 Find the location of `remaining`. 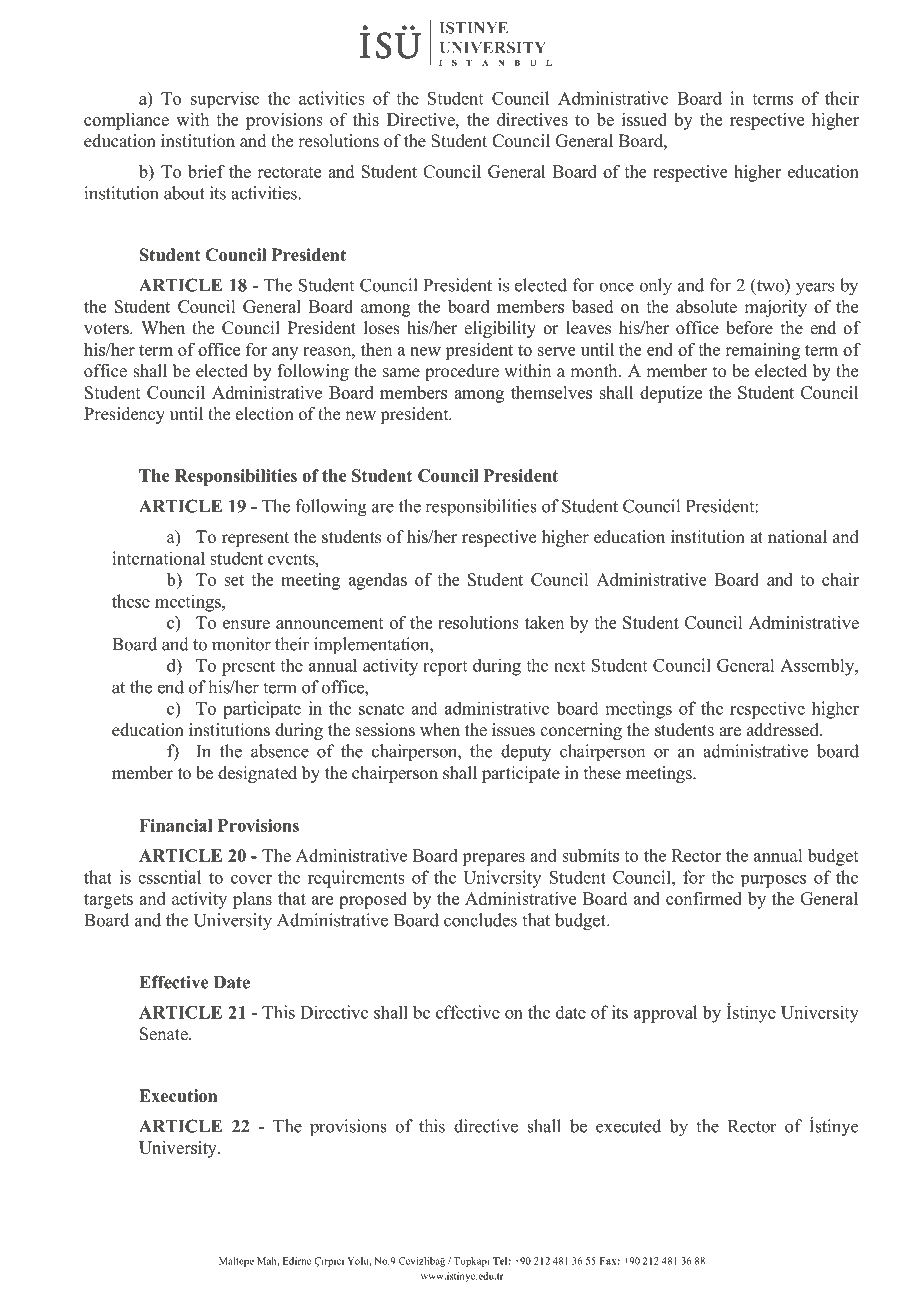

remaining is located at coordinates (762, 351).
